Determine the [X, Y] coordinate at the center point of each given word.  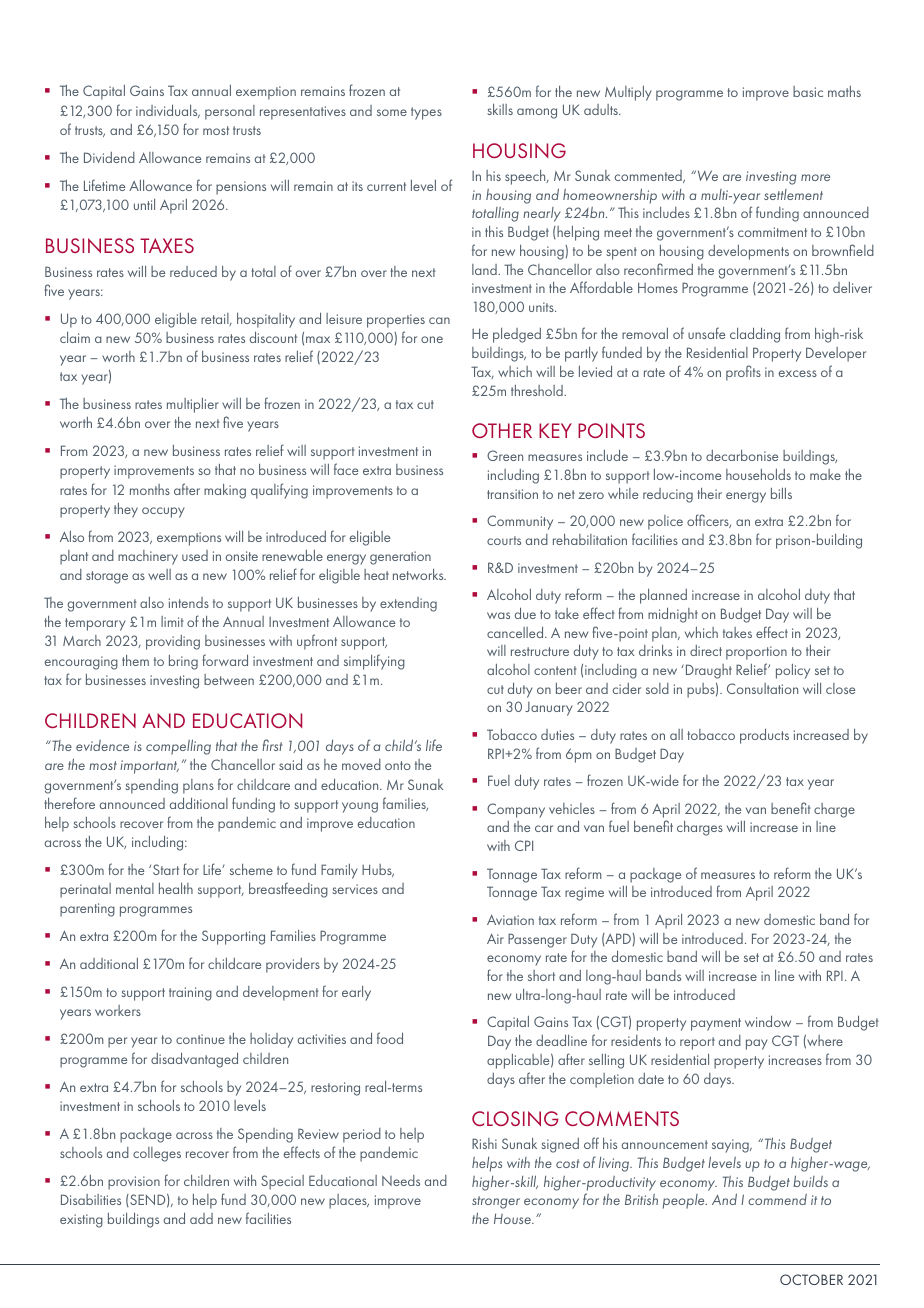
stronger [496, 1202]
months [150, 489]
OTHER [502, 430]
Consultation [762, 688]
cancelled [516, 632]
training [190, 994]
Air [495, 938]
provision [134, 1183]
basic [808, 91]
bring [183, 662]
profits [743, 373]
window [768, 1021]
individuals [168, 111]
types [426, 113]
